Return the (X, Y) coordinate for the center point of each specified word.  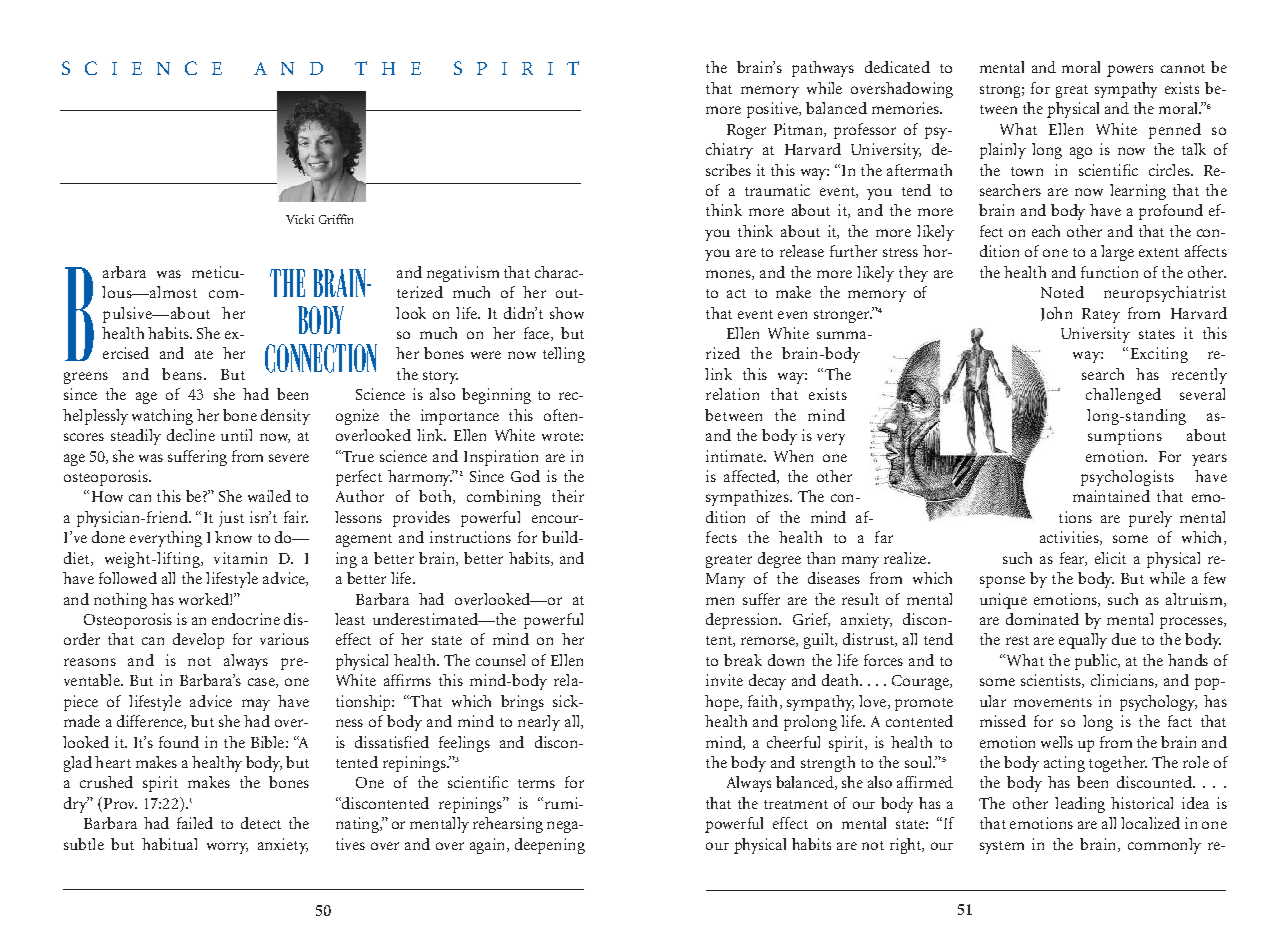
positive (773, 110)
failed (195, 823)
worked (205, 599)
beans (182, 374)
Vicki (300, 219)
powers (1130, 71)
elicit (1110, 558)
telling (564, 355)
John (1056, 314)
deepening (550, 846)
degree (779, 560)
